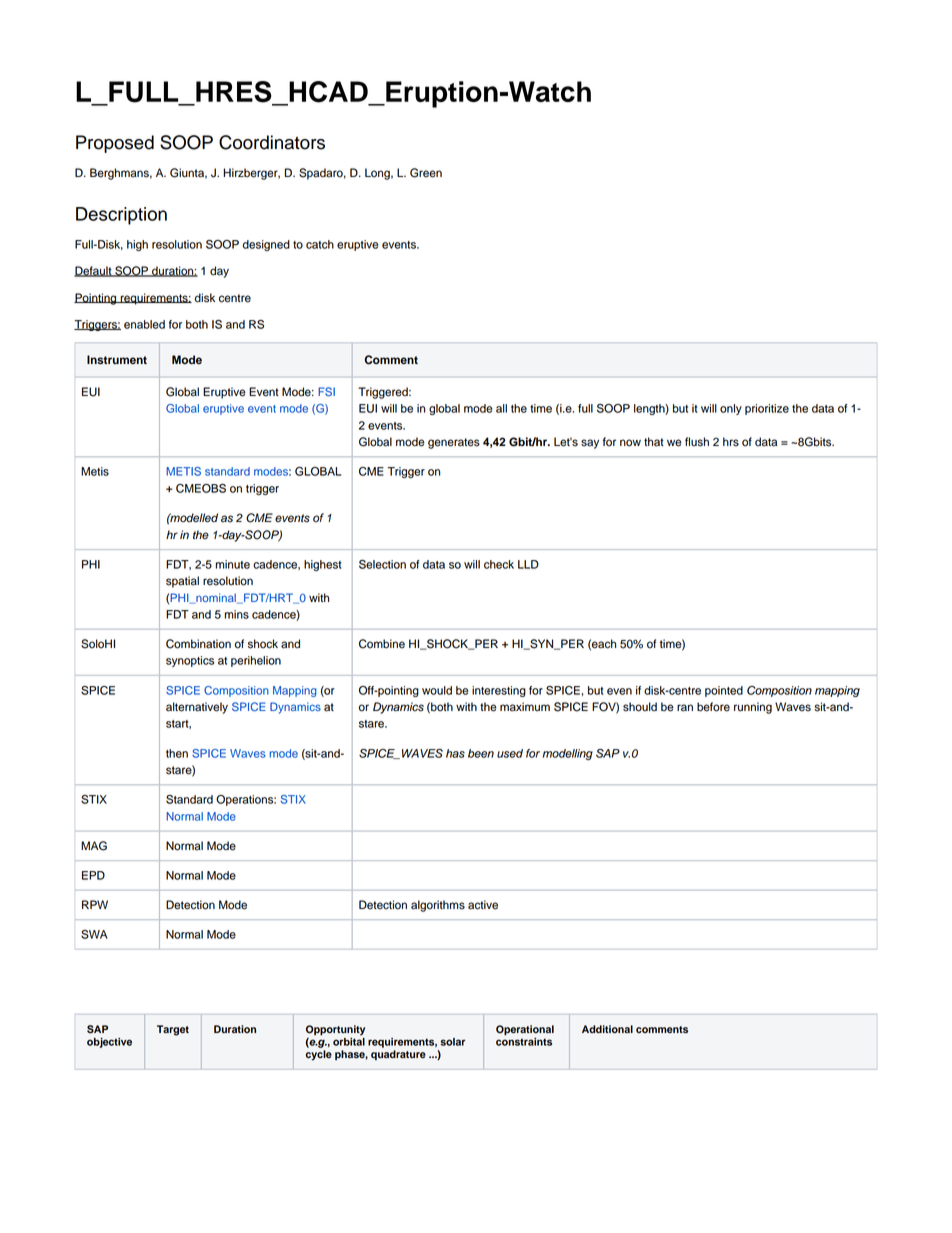 The image size is (952, 1233). What do you see at coordinates (115, 144) in the image?
I see `Proposed` at bounding box center [115, 144].
